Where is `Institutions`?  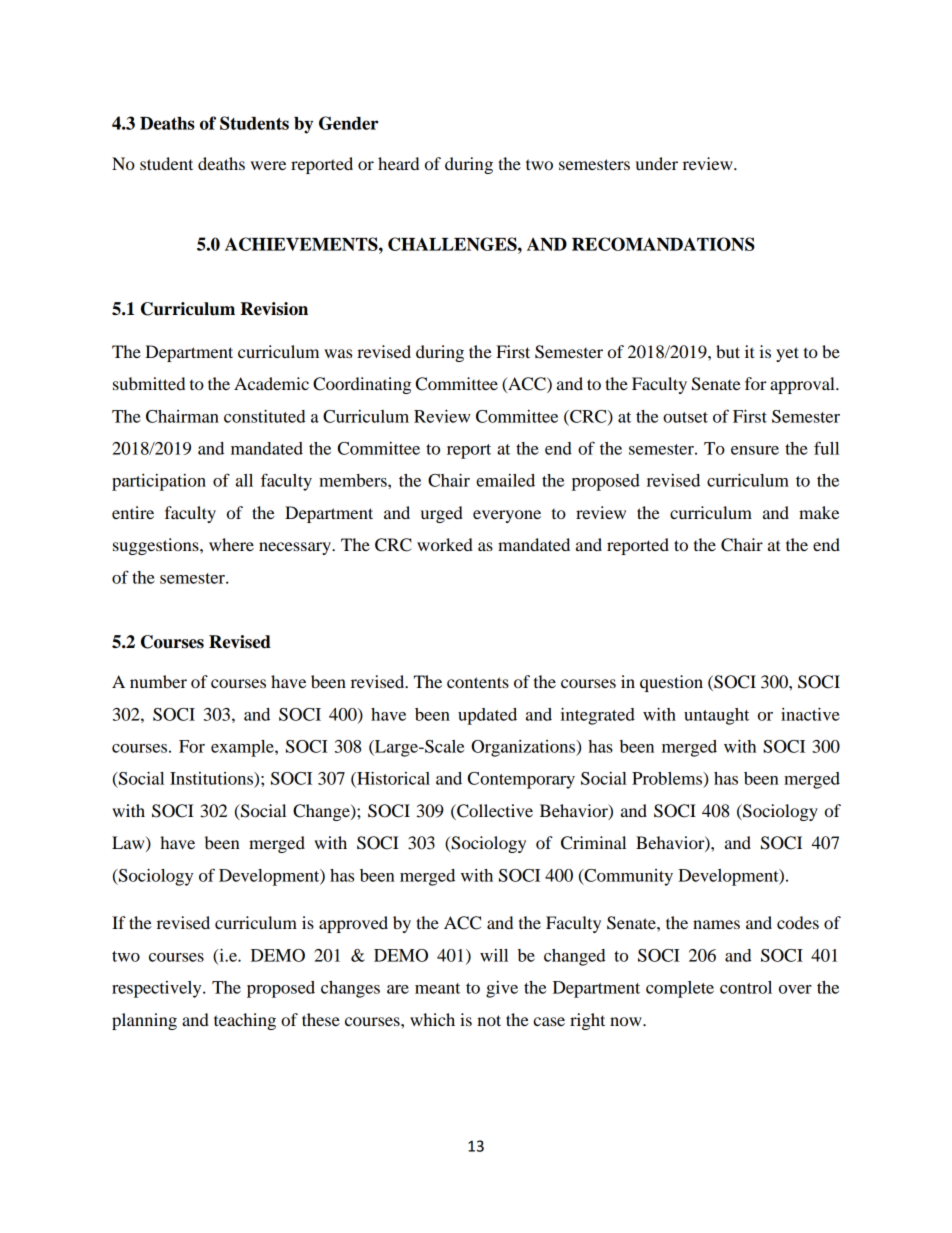 Institutions is located at coordinates (212, 778).
